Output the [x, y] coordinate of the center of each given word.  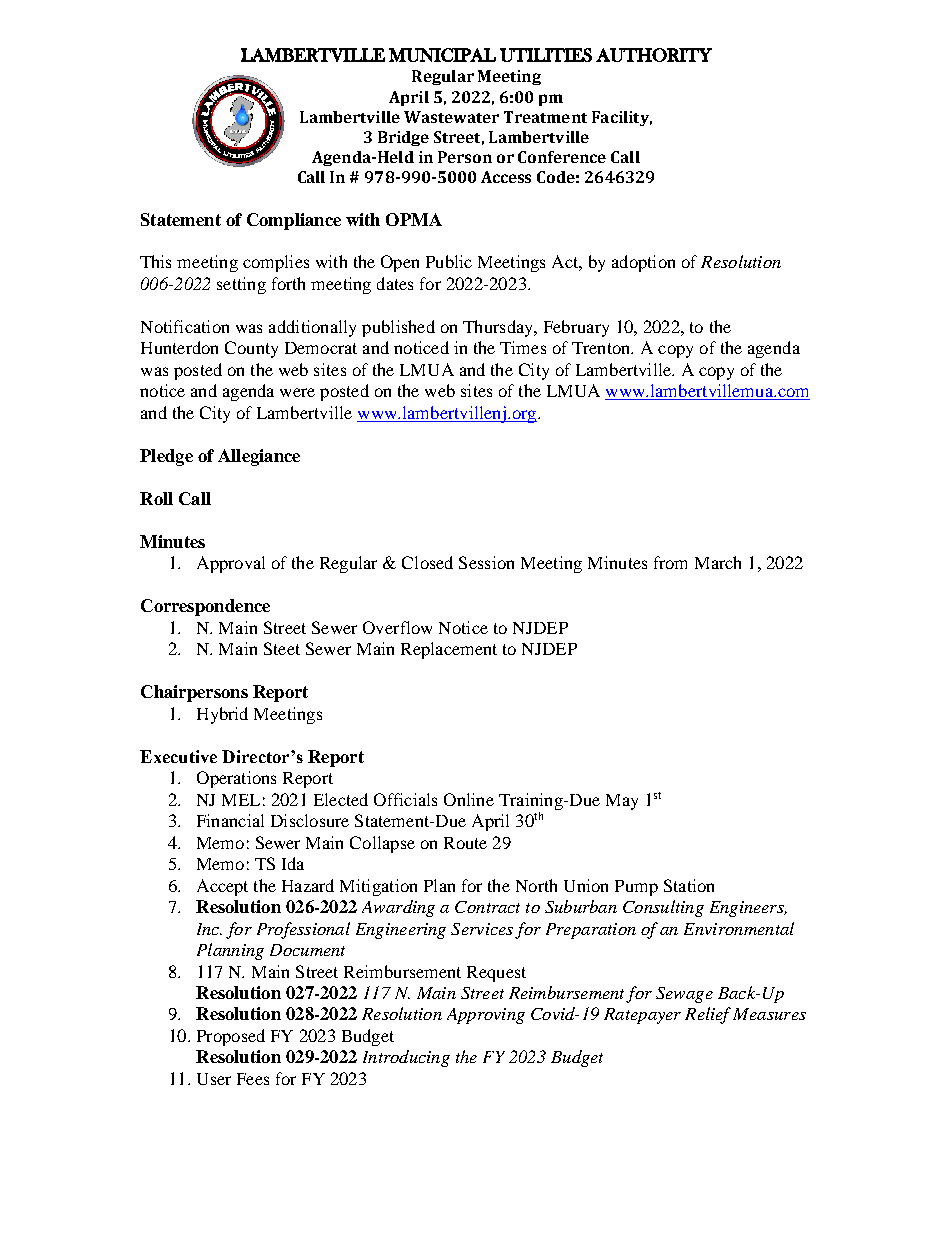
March [718, 562]
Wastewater [451, 117]
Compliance [294, 221]
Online [469, 799]
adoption [643, 263]
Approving [486, 1016]
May [622, 802]
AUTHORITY [654, 55]
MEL [241, 800]
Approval [231, 564]
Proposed [231, 1037]
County [251, 349]
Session [486, 562]
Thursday [499, 328]
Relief [708, 1015]
